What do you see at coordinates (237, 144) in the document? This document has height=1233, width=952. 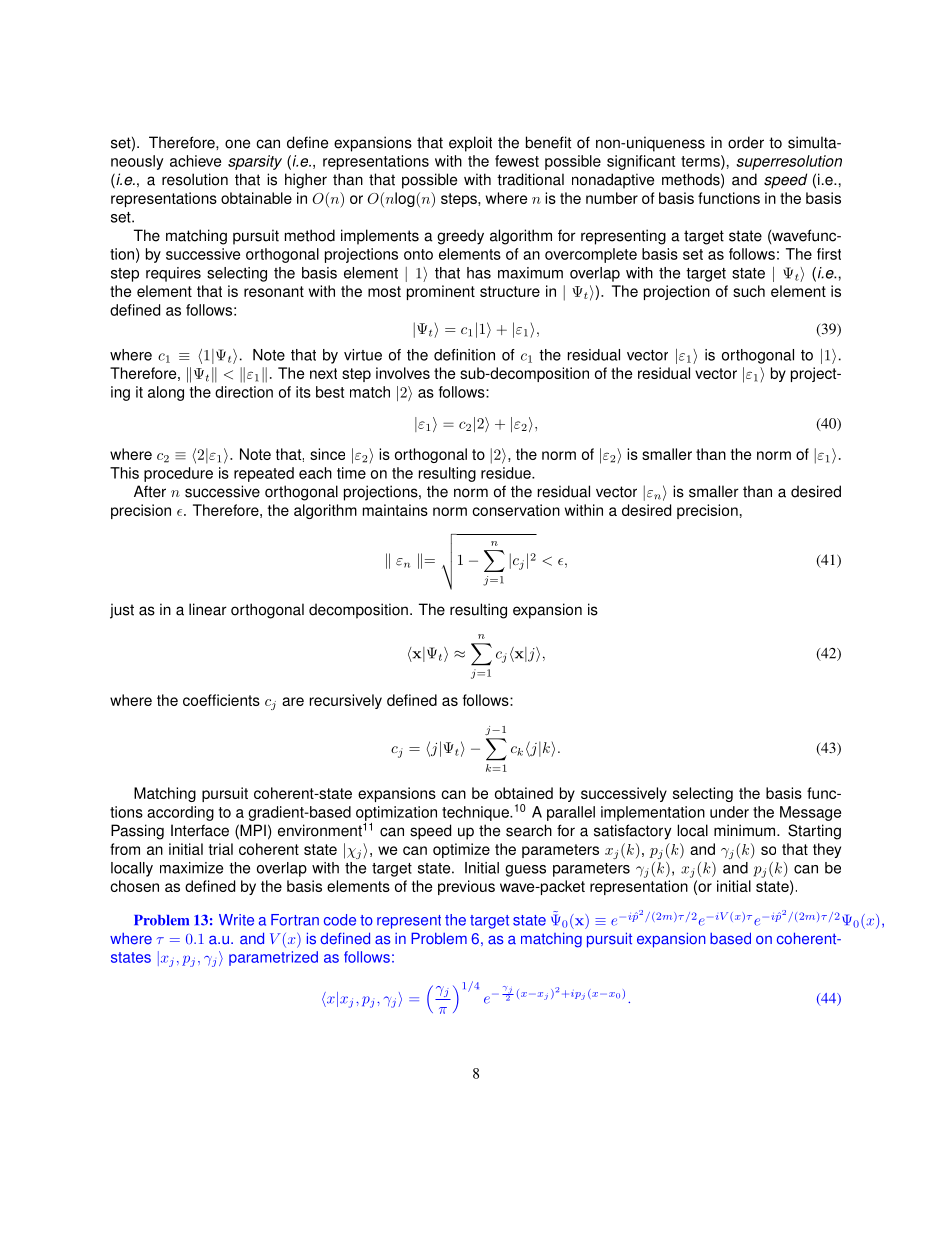 I see `one` at bounding box center [237, 144].
